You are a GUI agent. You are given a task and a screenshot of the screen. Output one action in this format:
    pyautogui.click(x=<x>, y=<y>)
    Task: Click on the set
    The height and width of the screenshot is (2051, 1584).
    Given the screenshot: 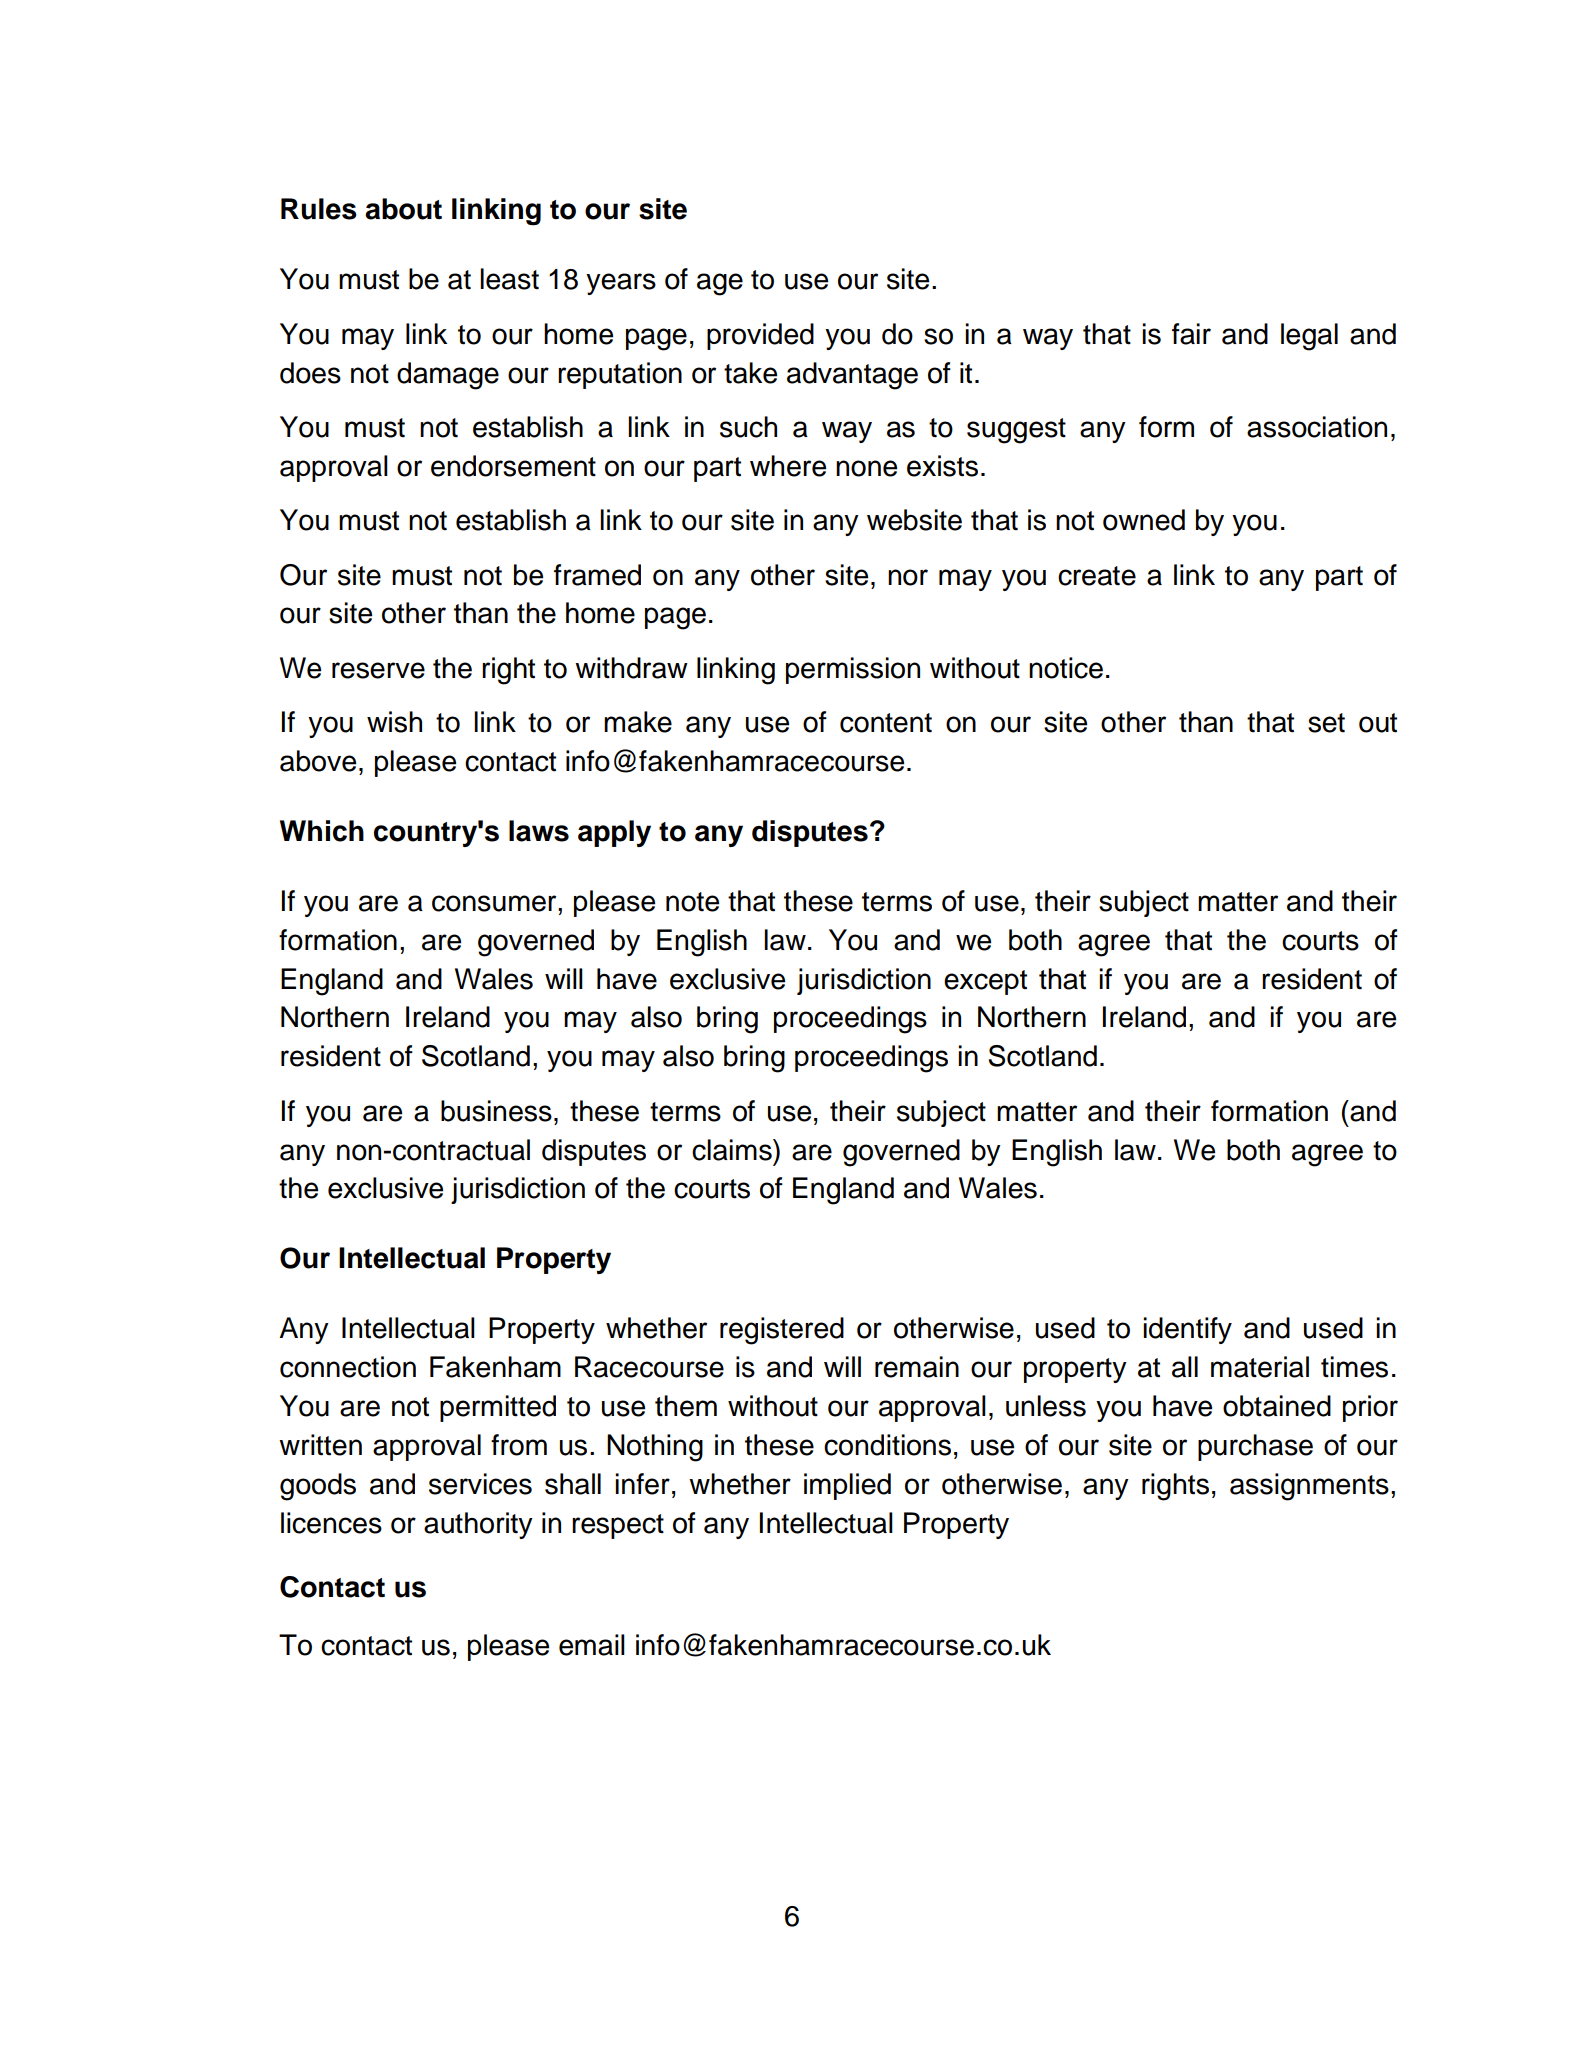 What is the action you would take?
    pyautogui.click(x=1326, y=723)
